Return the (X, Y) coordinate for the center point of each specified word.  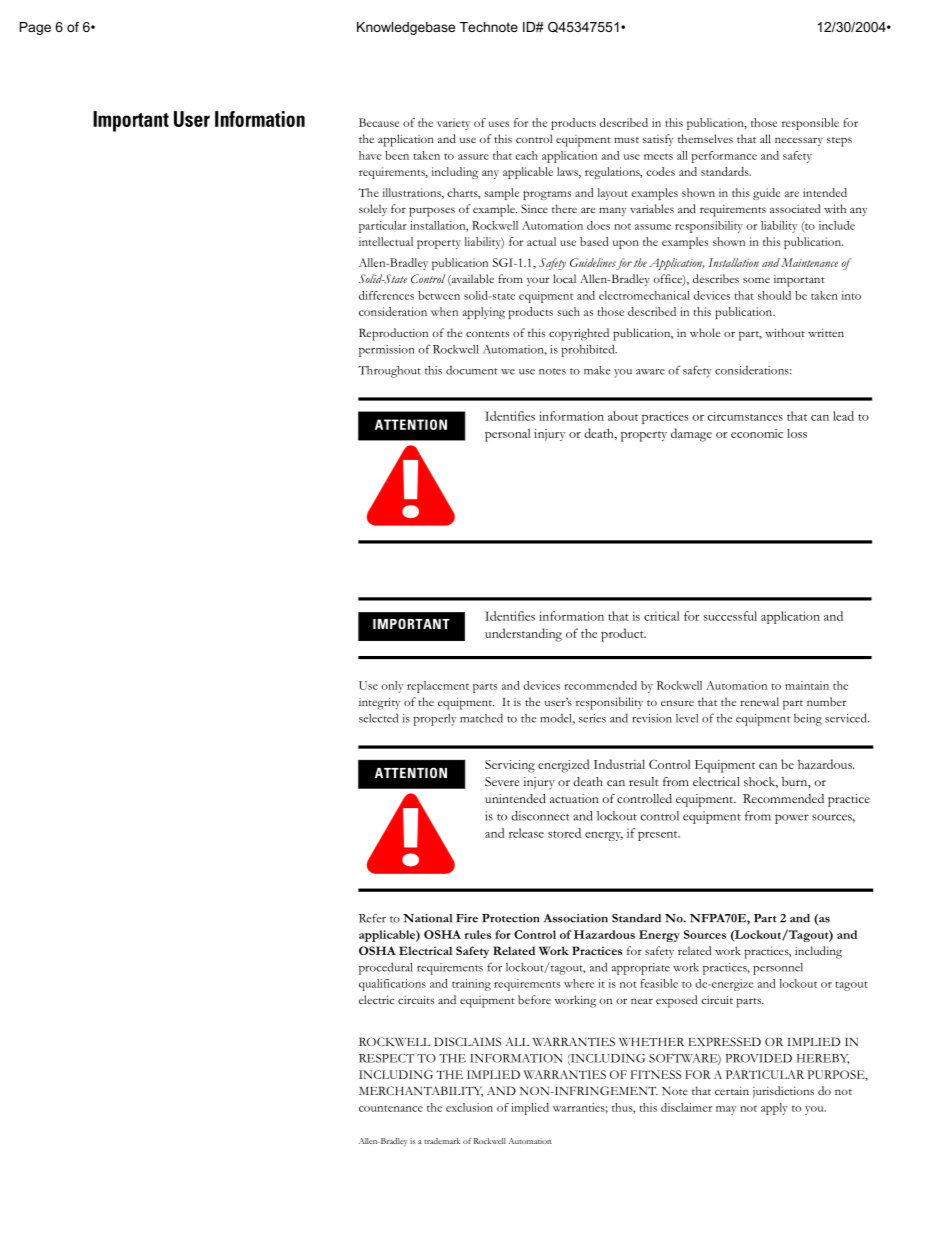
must (626, 140)
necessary (799, 141)
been (397, 155)
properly (434, 720)
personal (507, 435)
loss (797, 433)
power (792, 819)
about (623, 416)
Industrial (619, 764)
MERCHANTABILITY (421, 1091)
